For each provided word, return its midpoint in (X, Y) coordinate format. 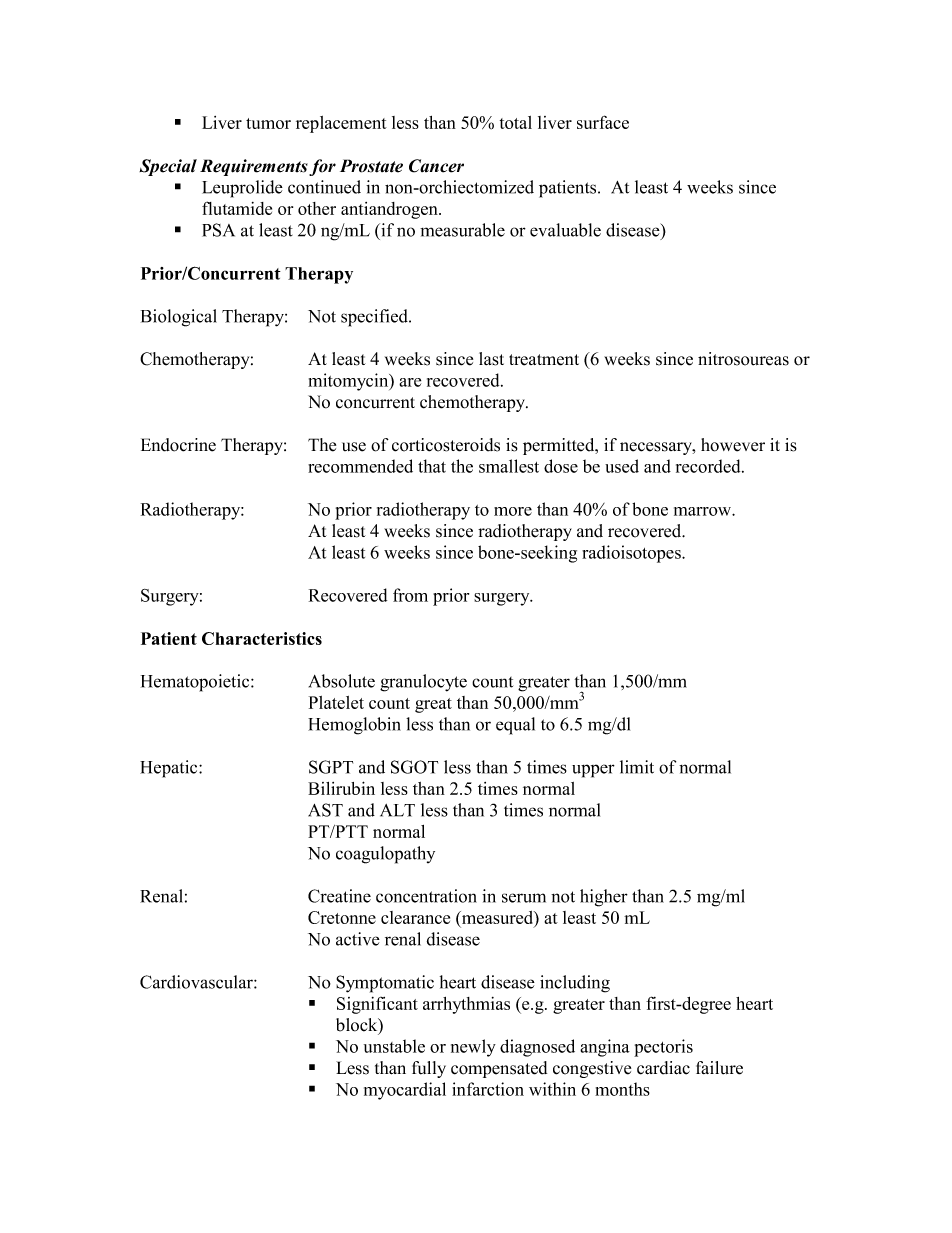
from (410, 595)
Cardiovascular (197, 982)
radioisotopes (632, 554)
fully (429, 1069)
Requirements (254, 167)
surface (603, 122)
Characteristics (262, 638)
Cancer (436, 166)
